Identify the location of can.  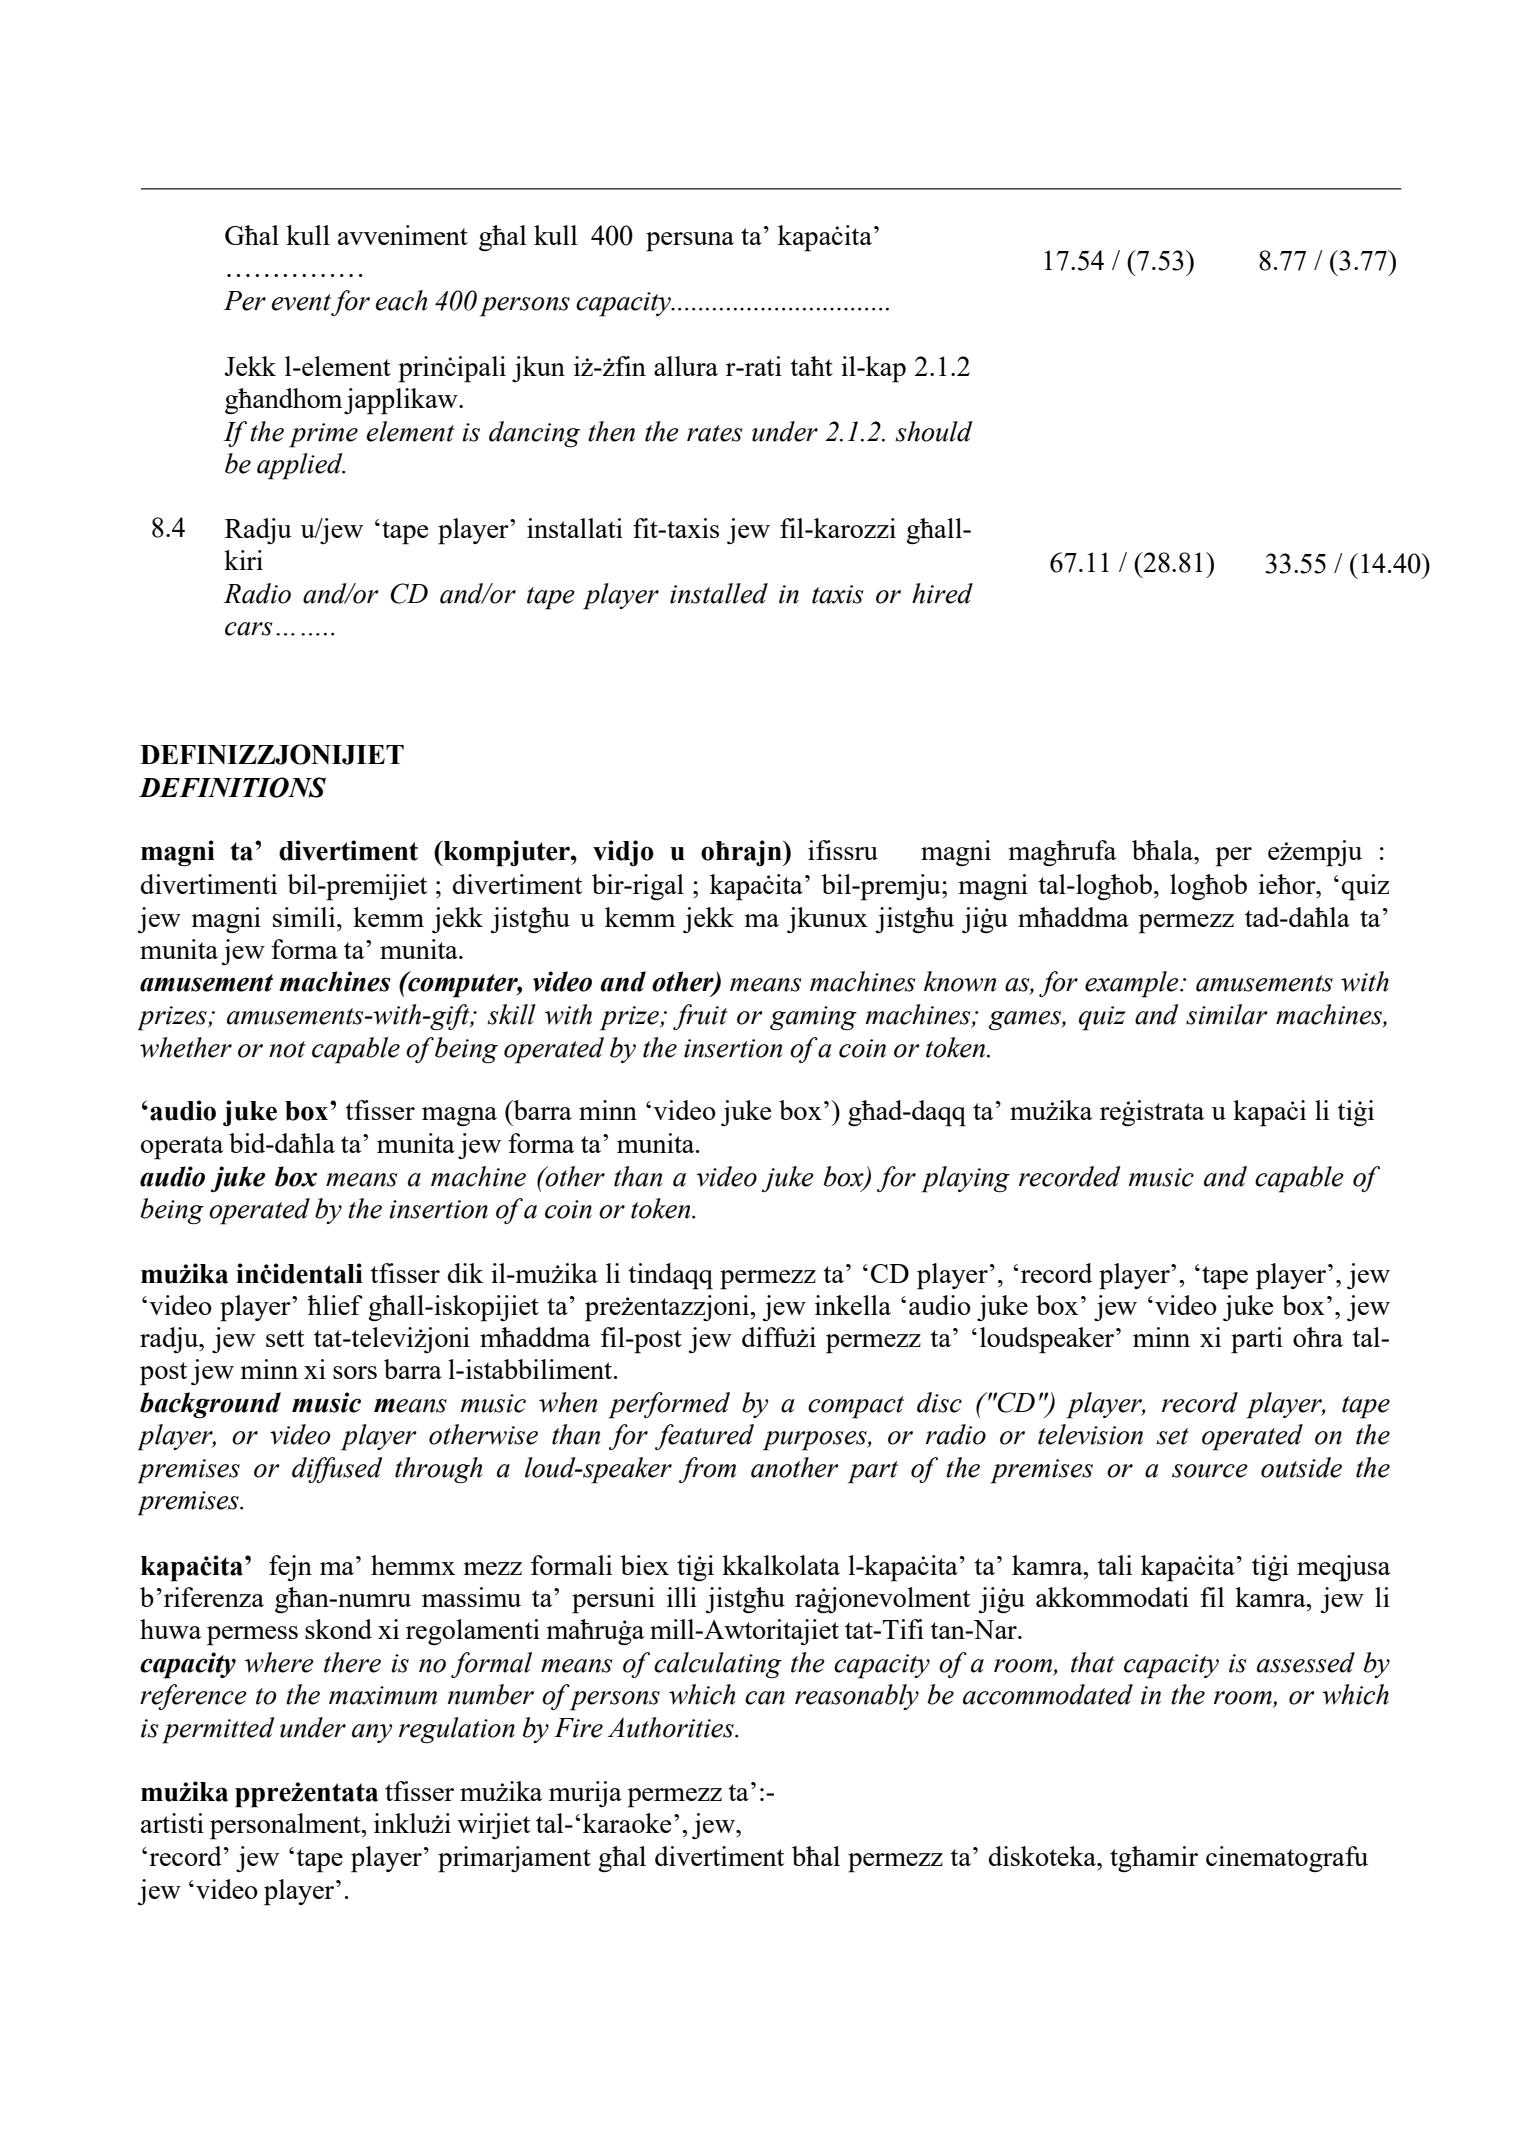
(765, 1698).
